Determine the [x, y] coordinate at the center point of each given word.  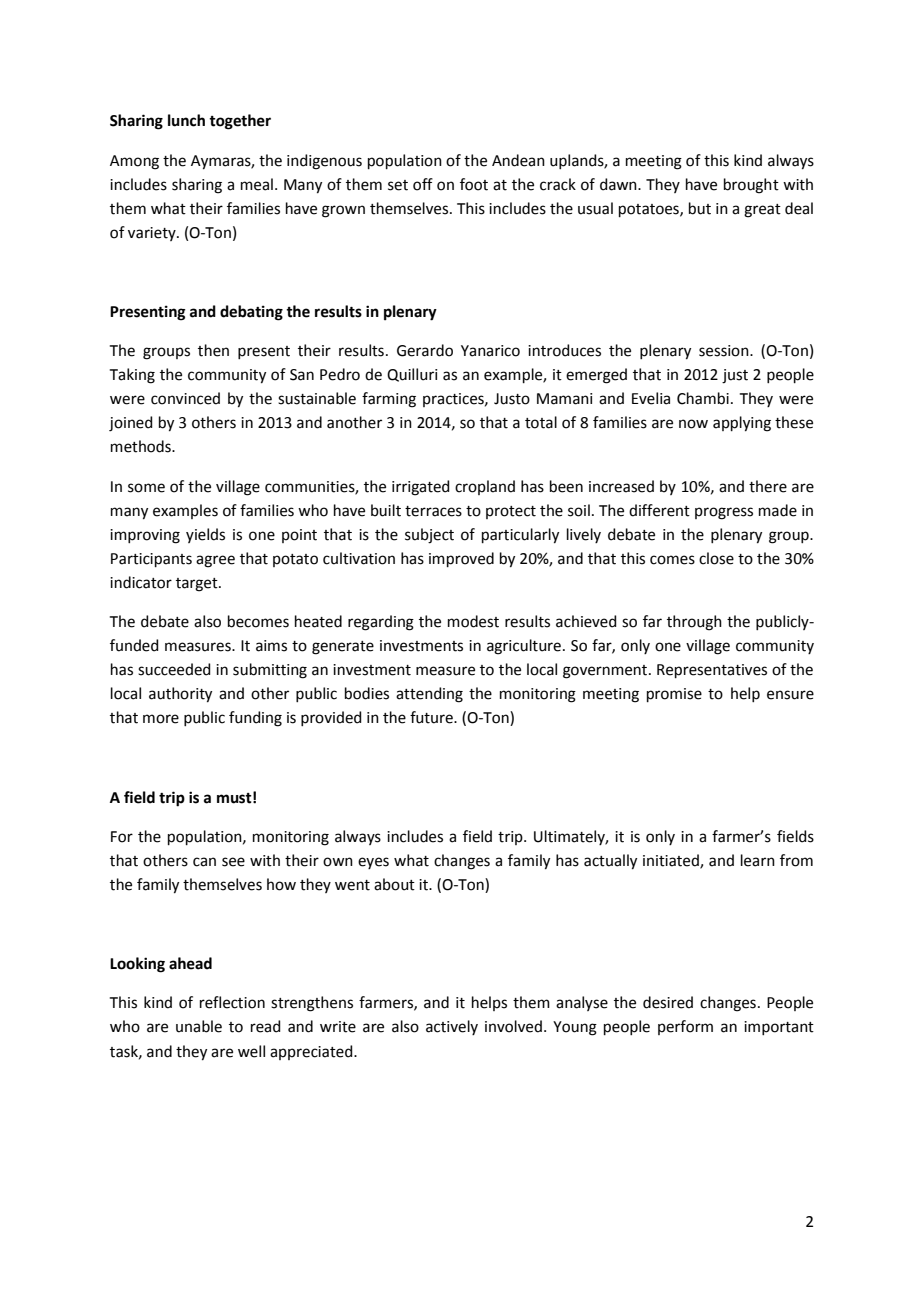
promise [674, 695]
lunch [186, 120]
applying [742, 424]
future [432, 717]
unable [199, 1026]
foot [474, 184]
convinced [185, 398]
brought [751, 186]
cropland [485, 487]
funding [255, 719]
